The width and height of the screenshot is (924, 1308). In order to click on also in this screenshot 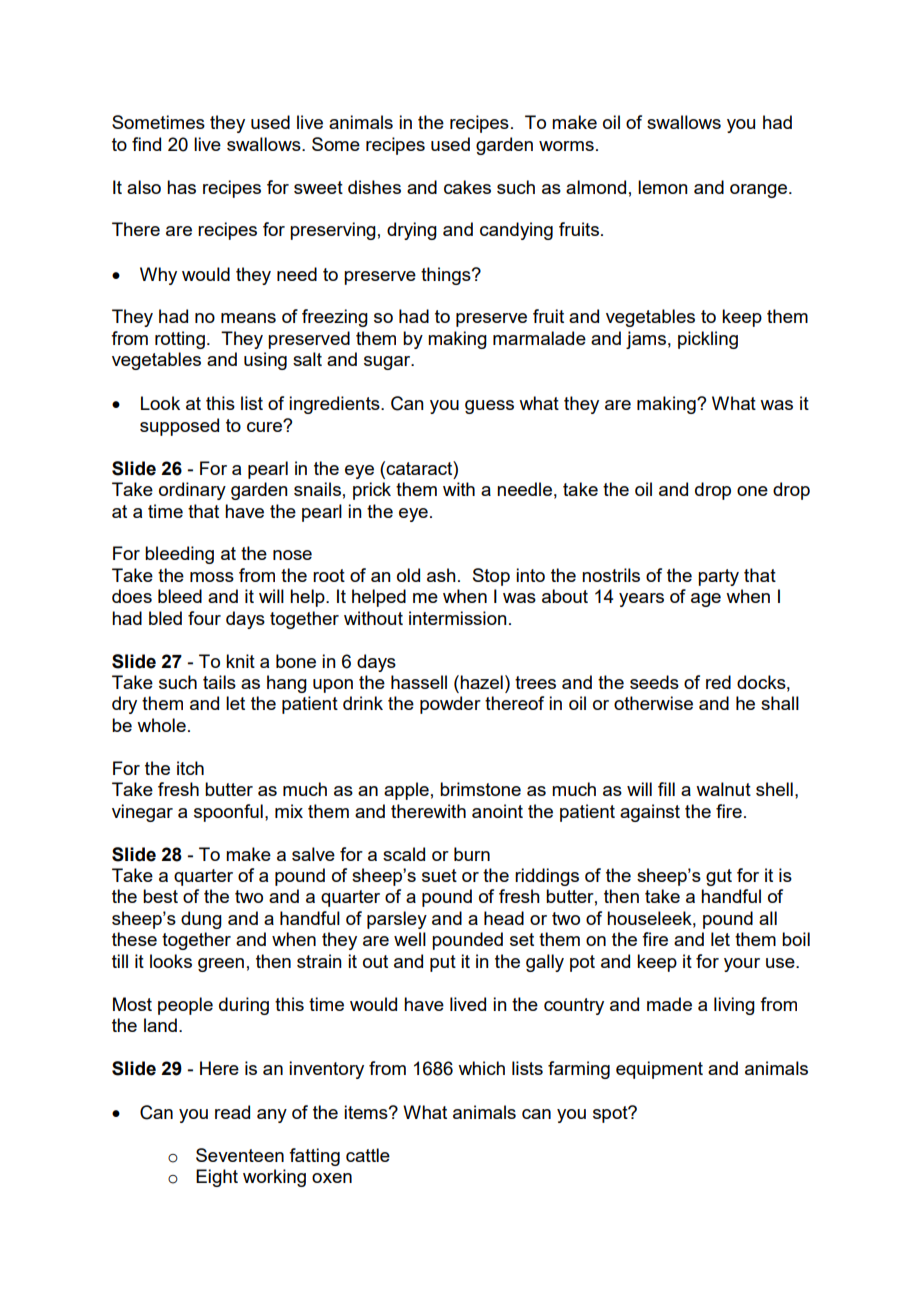, I will do `click(144, 187)`.
